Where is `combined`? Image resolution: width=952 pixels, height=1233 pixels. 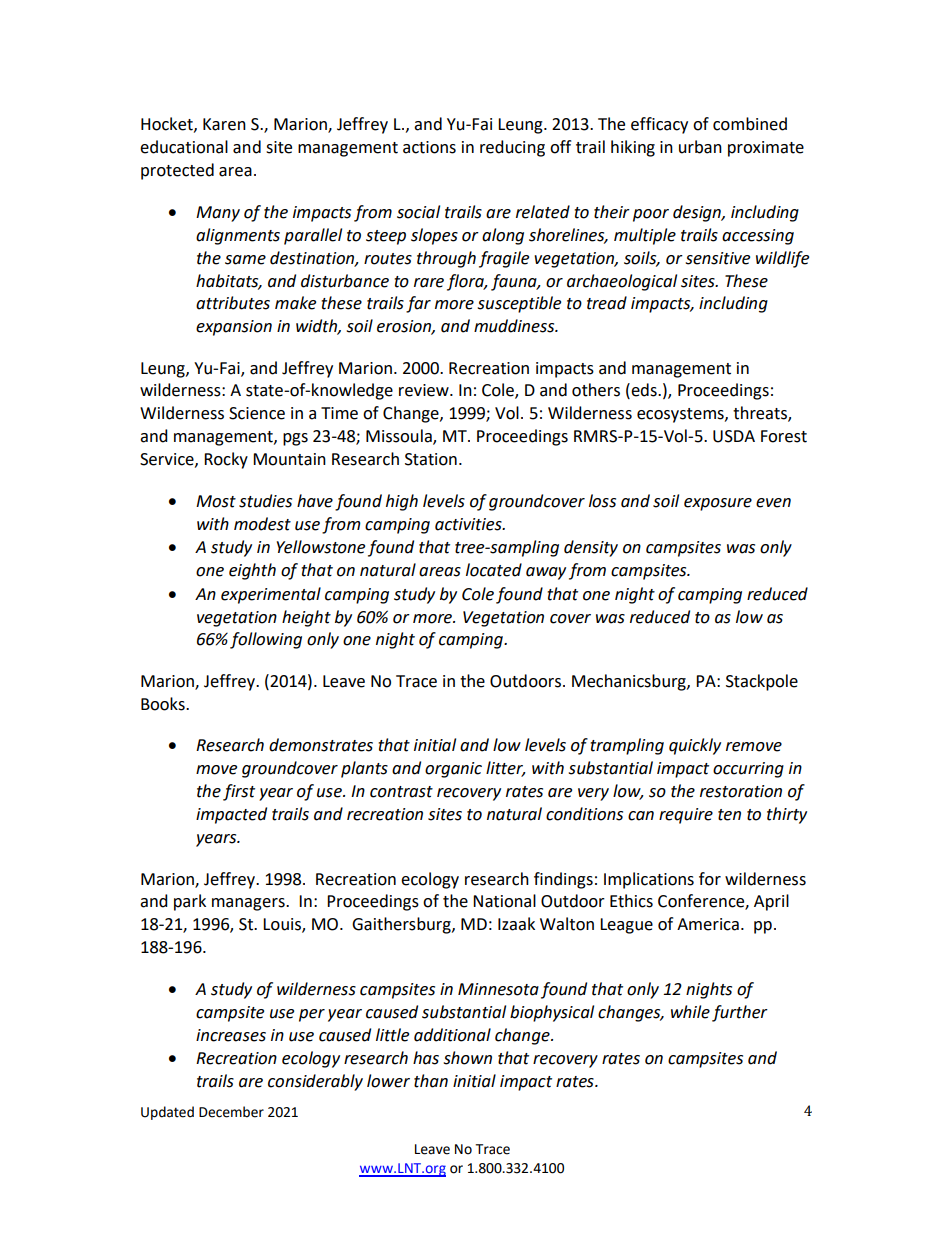 combined is located at coordinates (750, 124).
